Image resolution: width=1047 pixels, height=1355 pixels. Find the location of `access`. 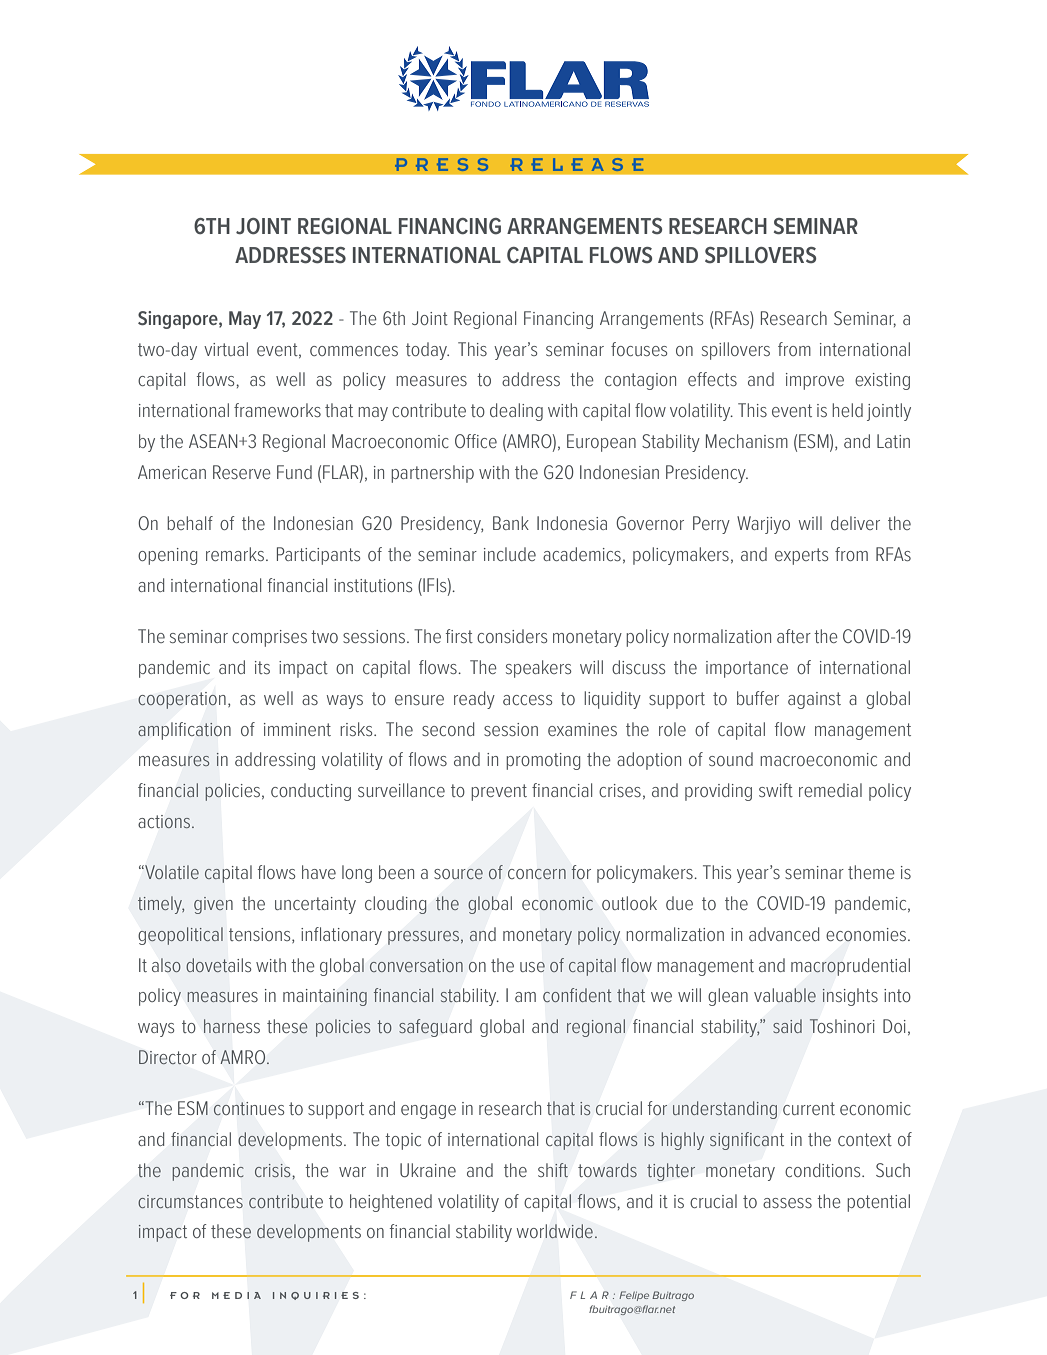

access is located at coordinates (527, 700).
